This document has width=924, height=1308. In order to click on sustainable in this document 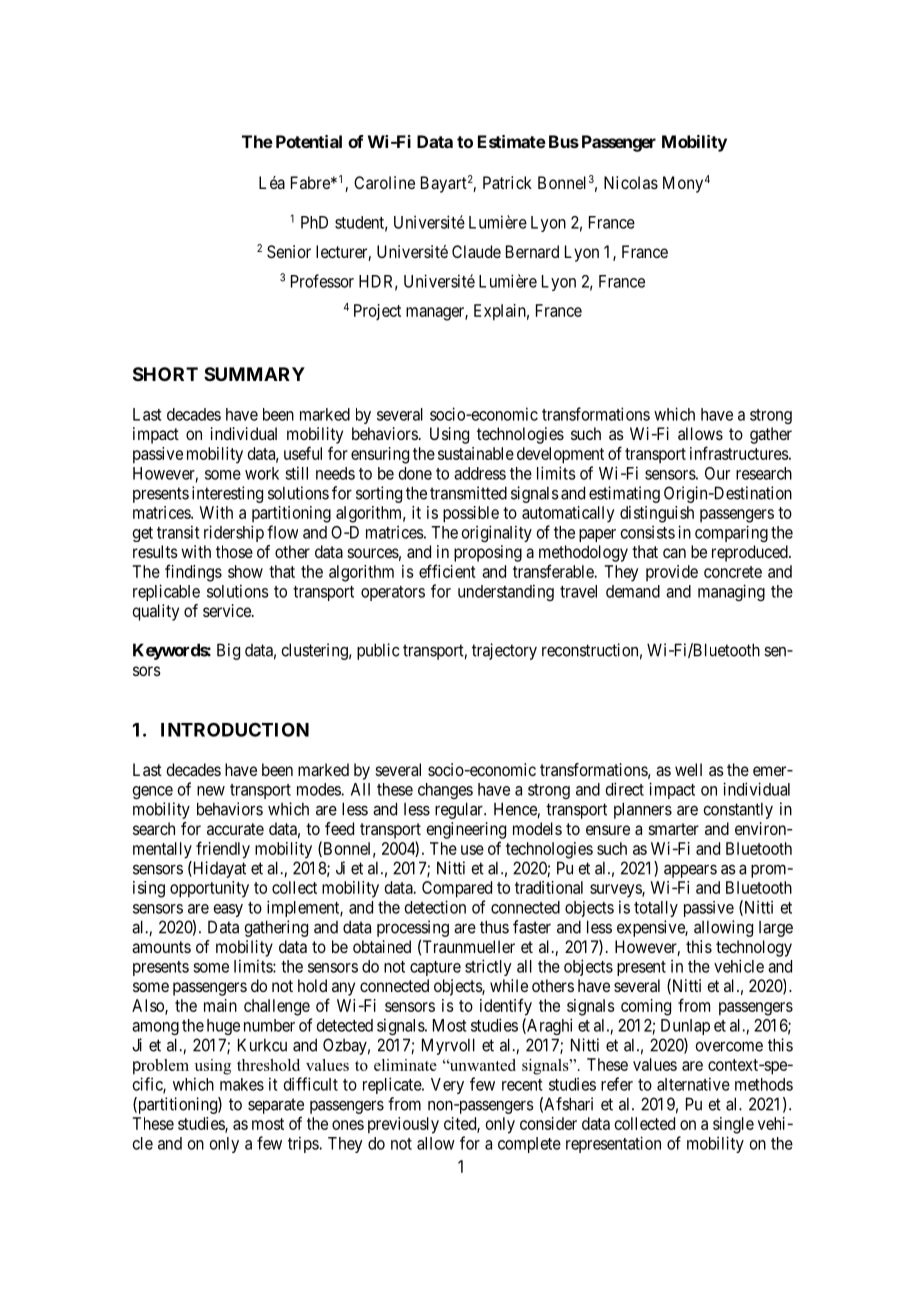, I will do `click(476, 453)`.
